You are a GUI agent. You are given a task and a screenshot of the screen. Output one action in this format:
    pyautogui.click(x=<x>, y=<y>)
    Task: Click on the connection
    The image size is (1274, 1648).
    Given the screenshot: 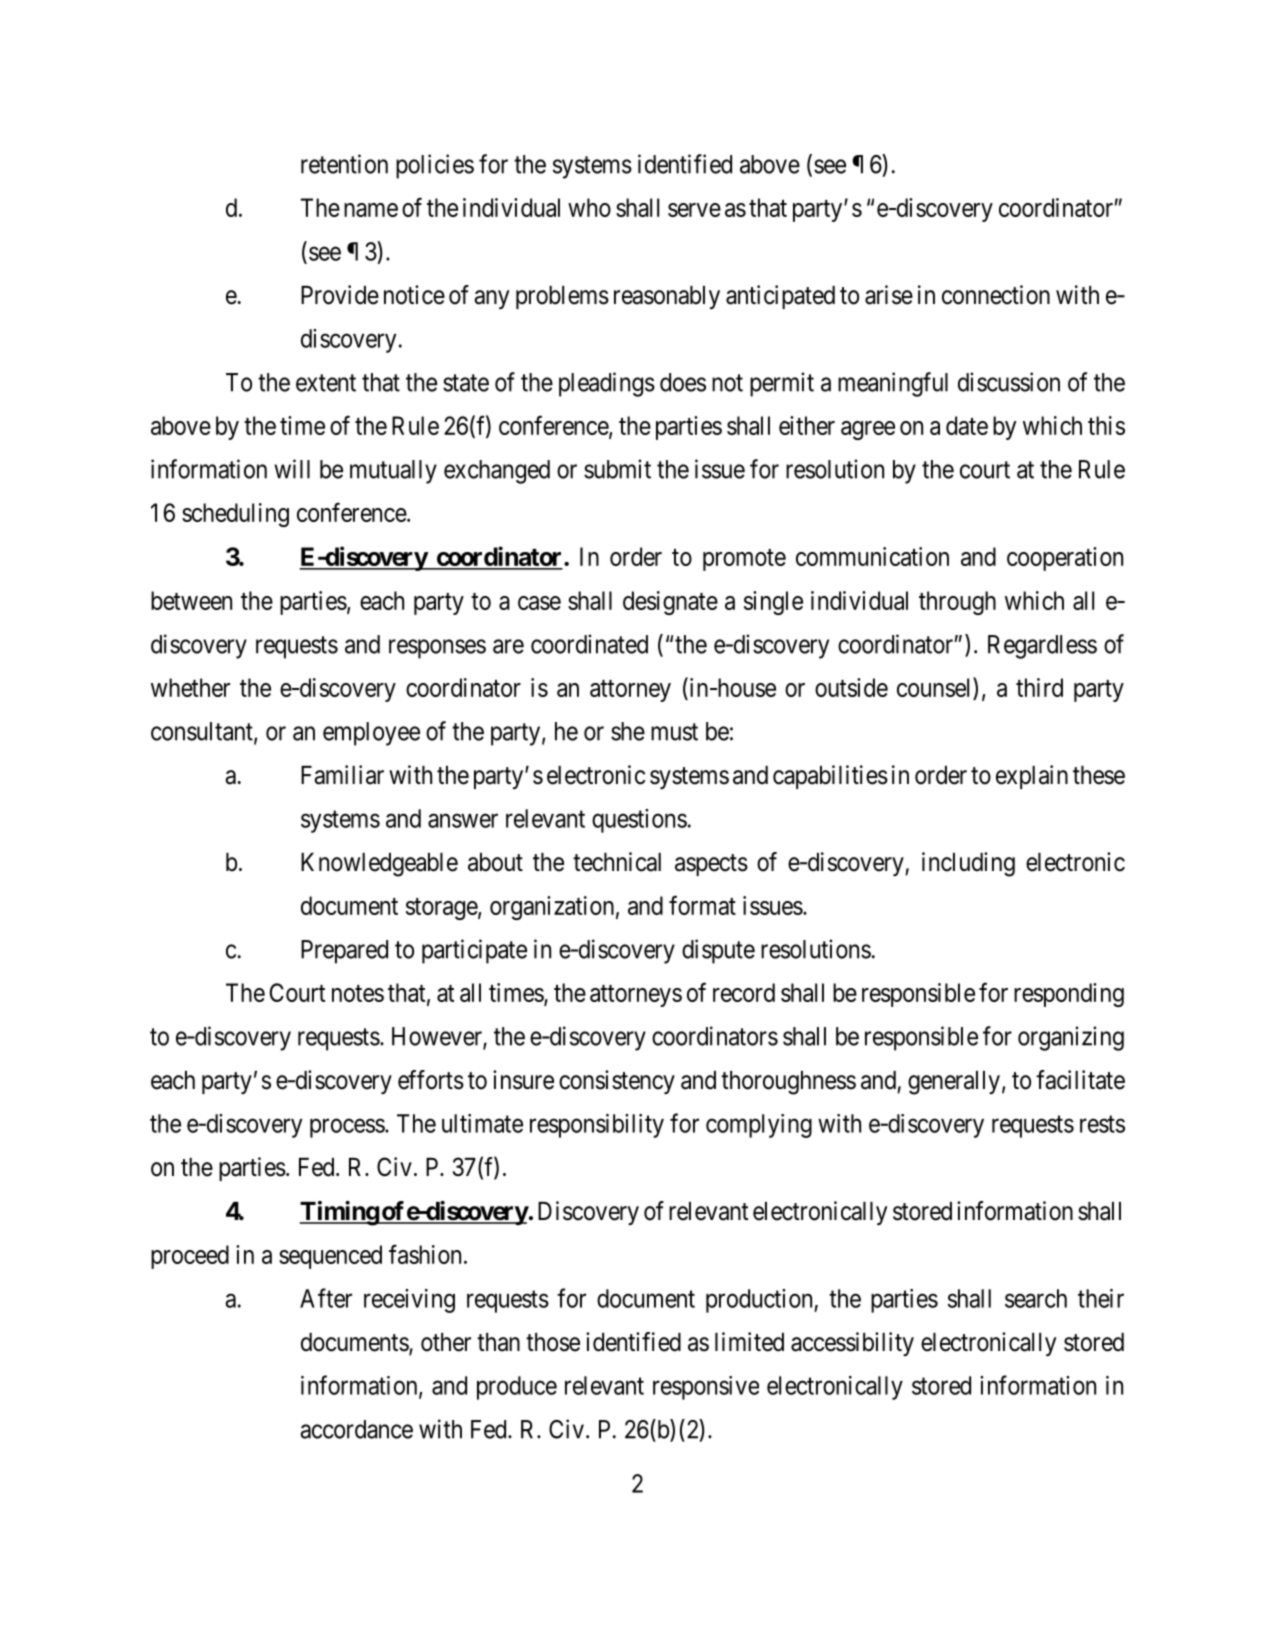 What is the action you would take?
    pyautogui.click(x=996, y=295)
